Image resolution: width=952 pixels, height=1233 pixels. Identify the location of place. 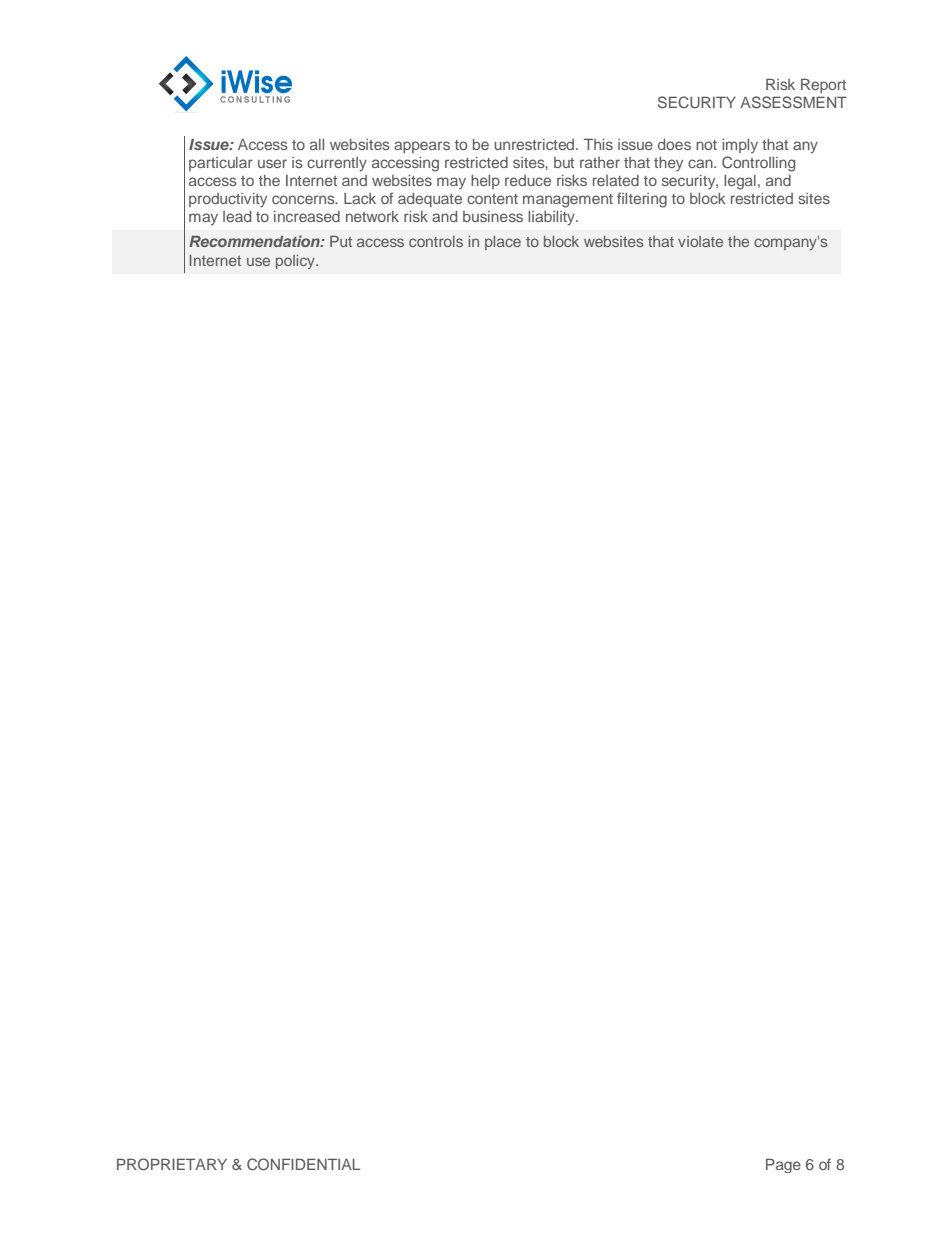
(503, 243).
